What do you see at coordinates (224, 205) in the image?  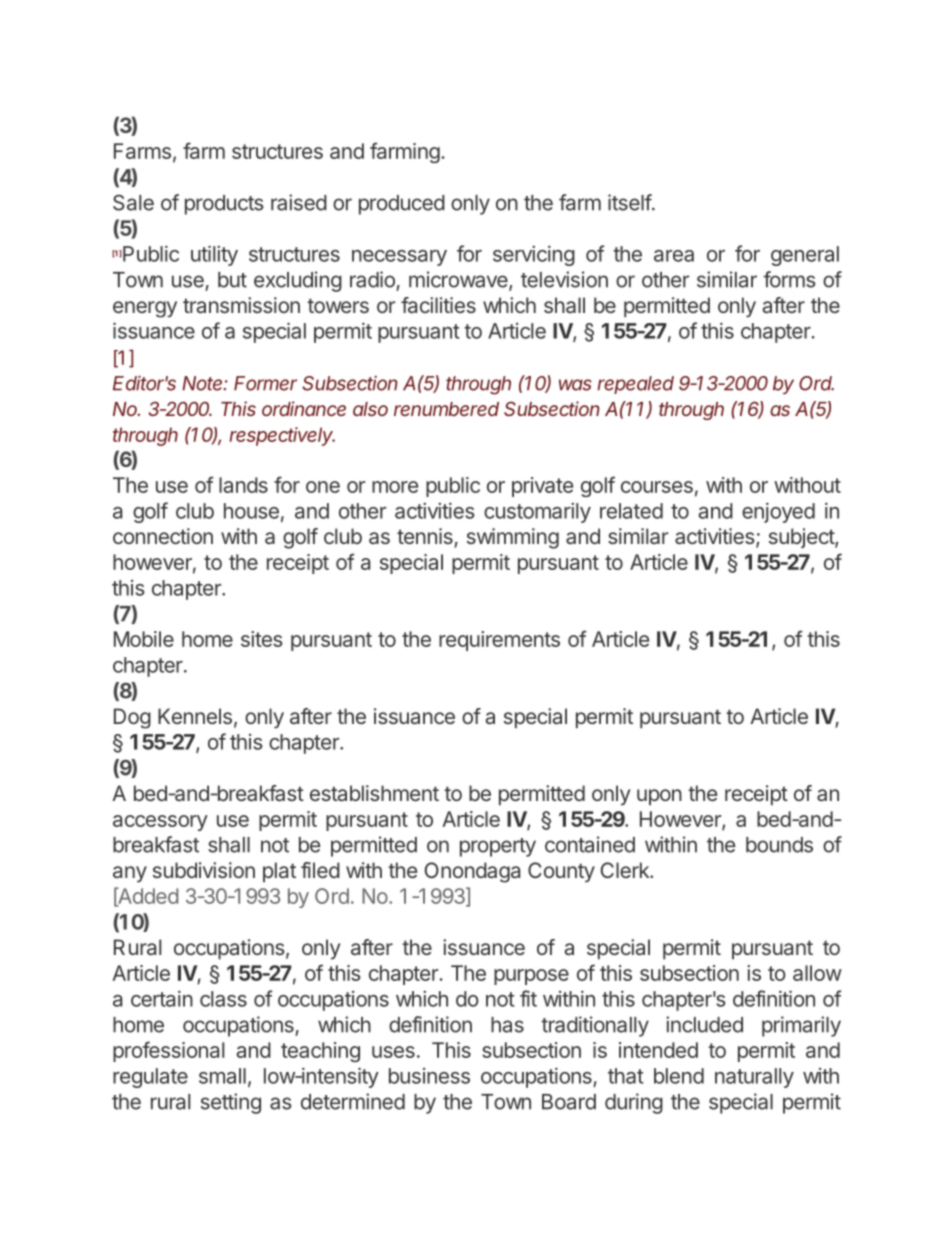 I see `products` at bounding box center [224, 205].
